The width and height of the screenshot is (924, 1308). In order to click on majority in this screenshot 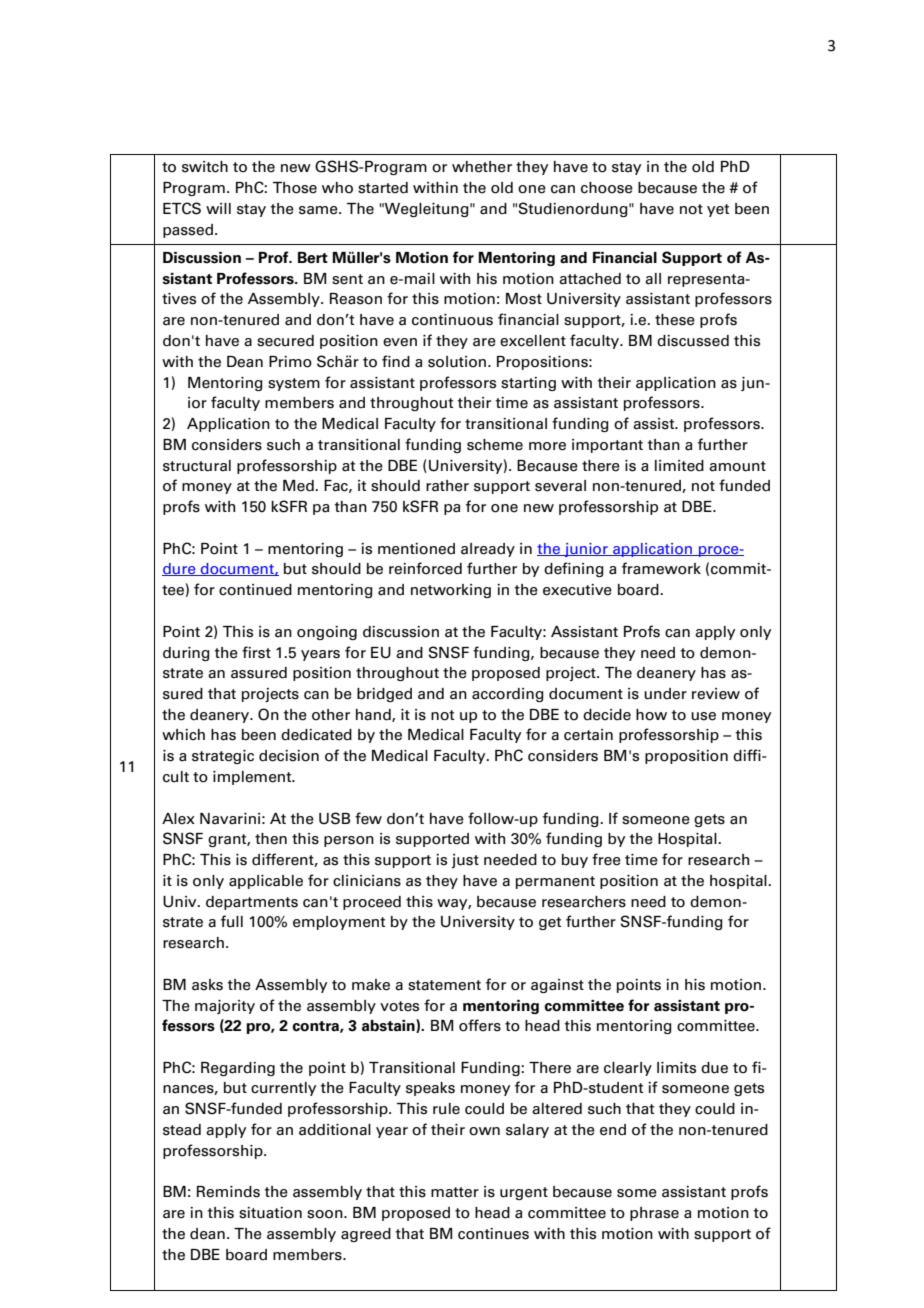, I will do `click(225, 1007)`.
